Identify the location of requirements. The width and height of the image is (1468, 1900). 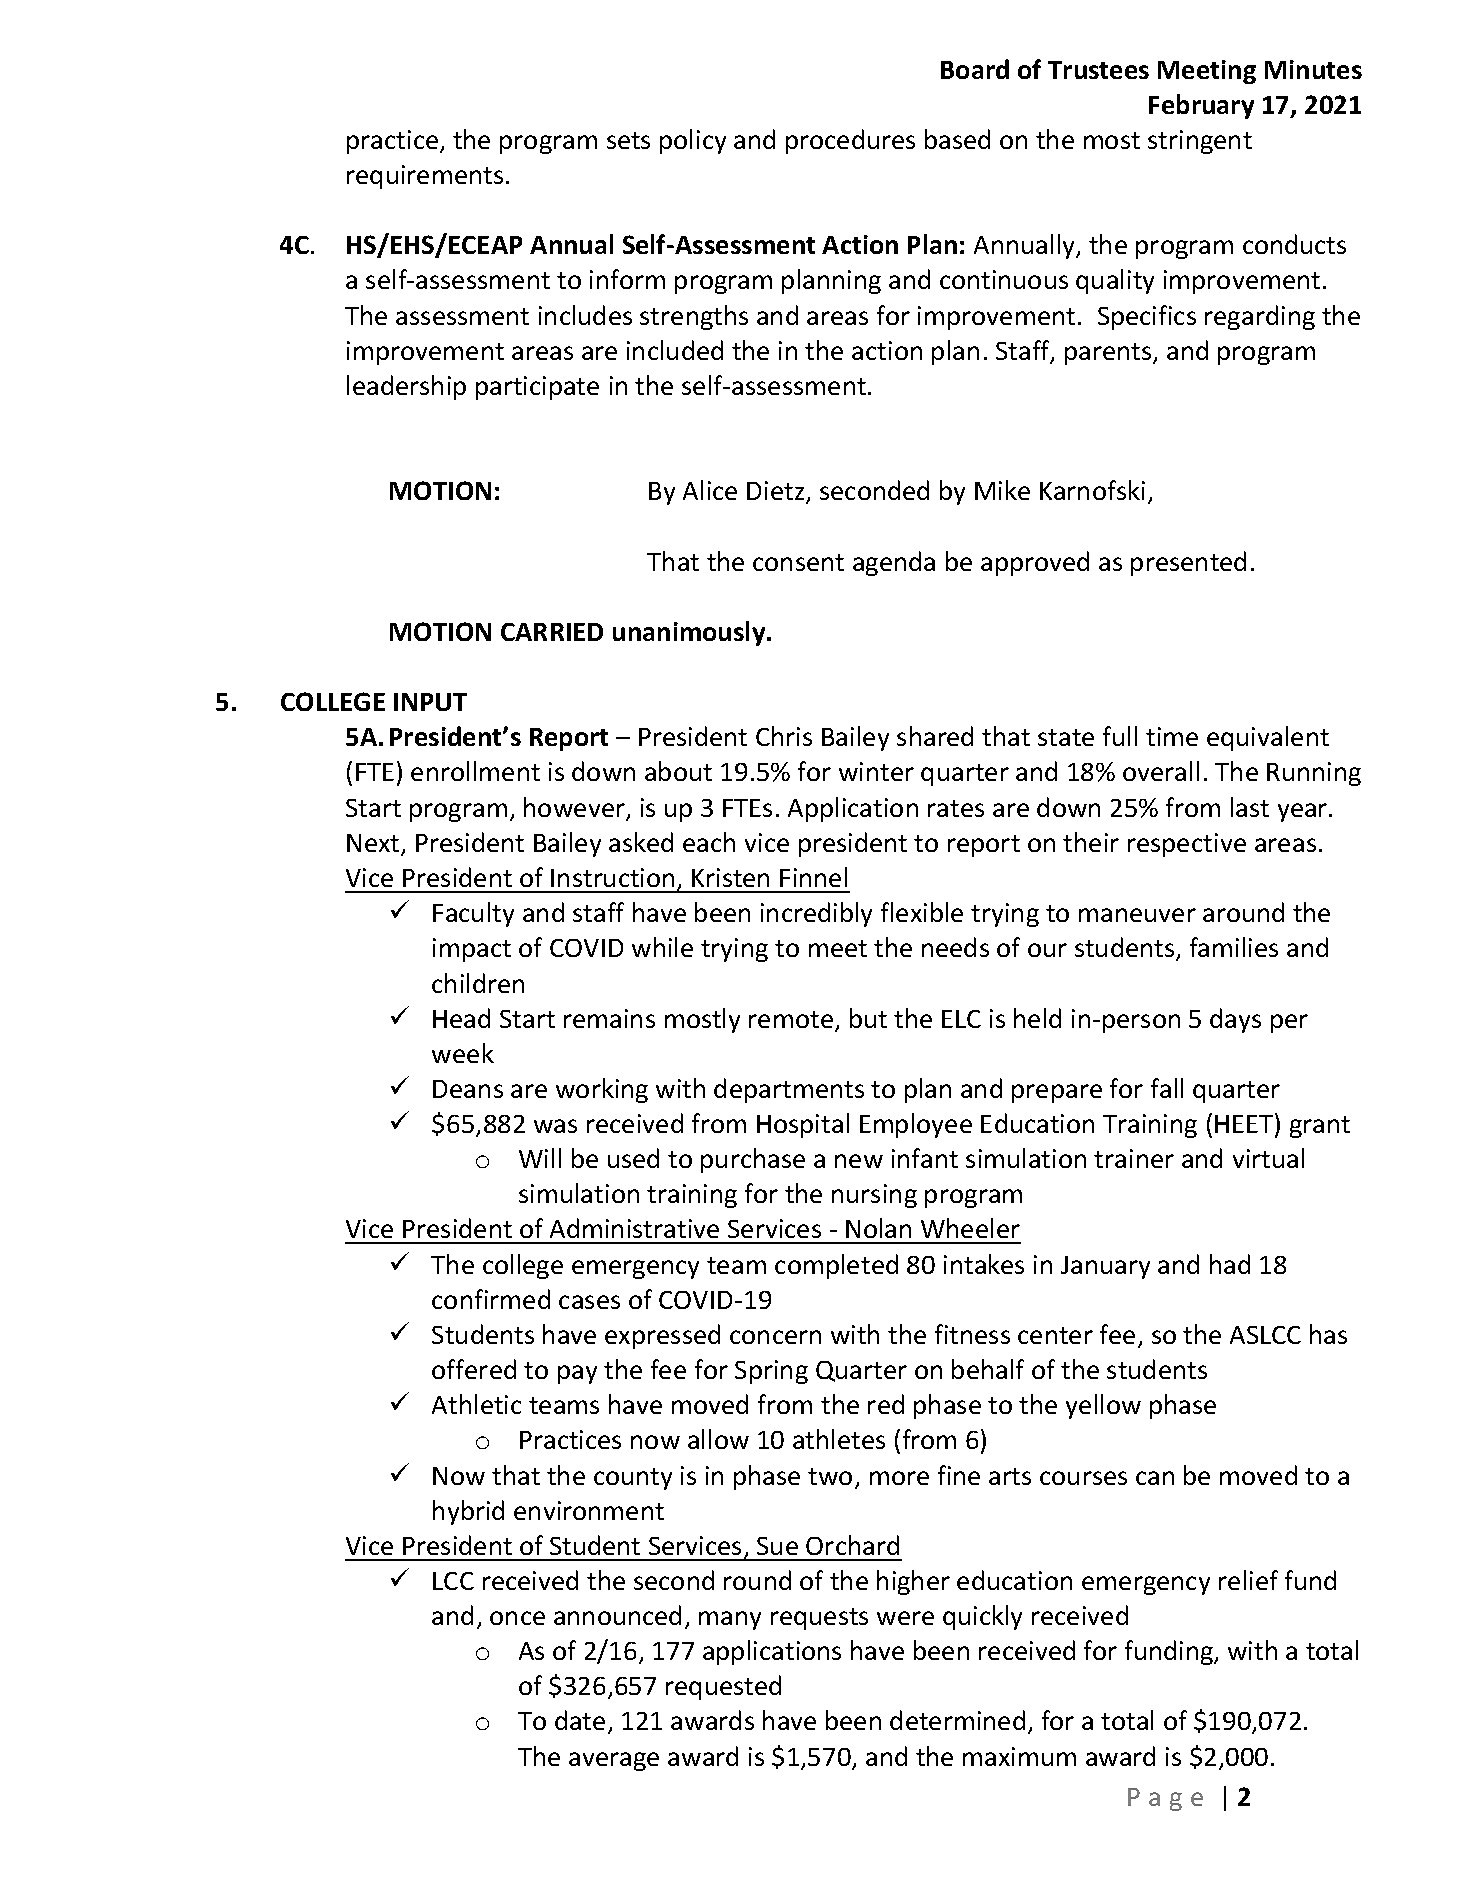
(425, 177).
